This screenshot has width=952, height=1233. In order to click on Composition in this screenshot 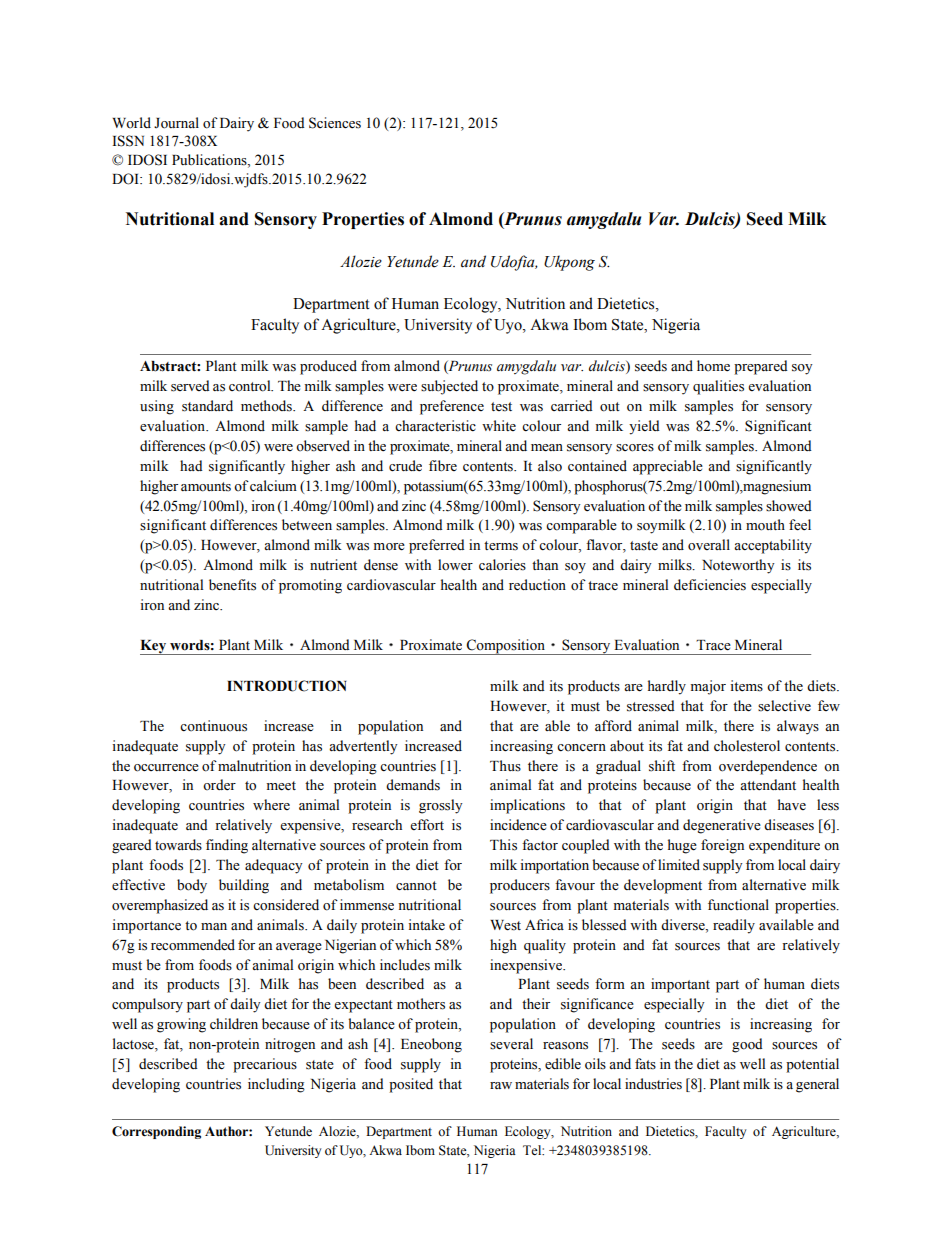, I will do `click(506, 647)`.
